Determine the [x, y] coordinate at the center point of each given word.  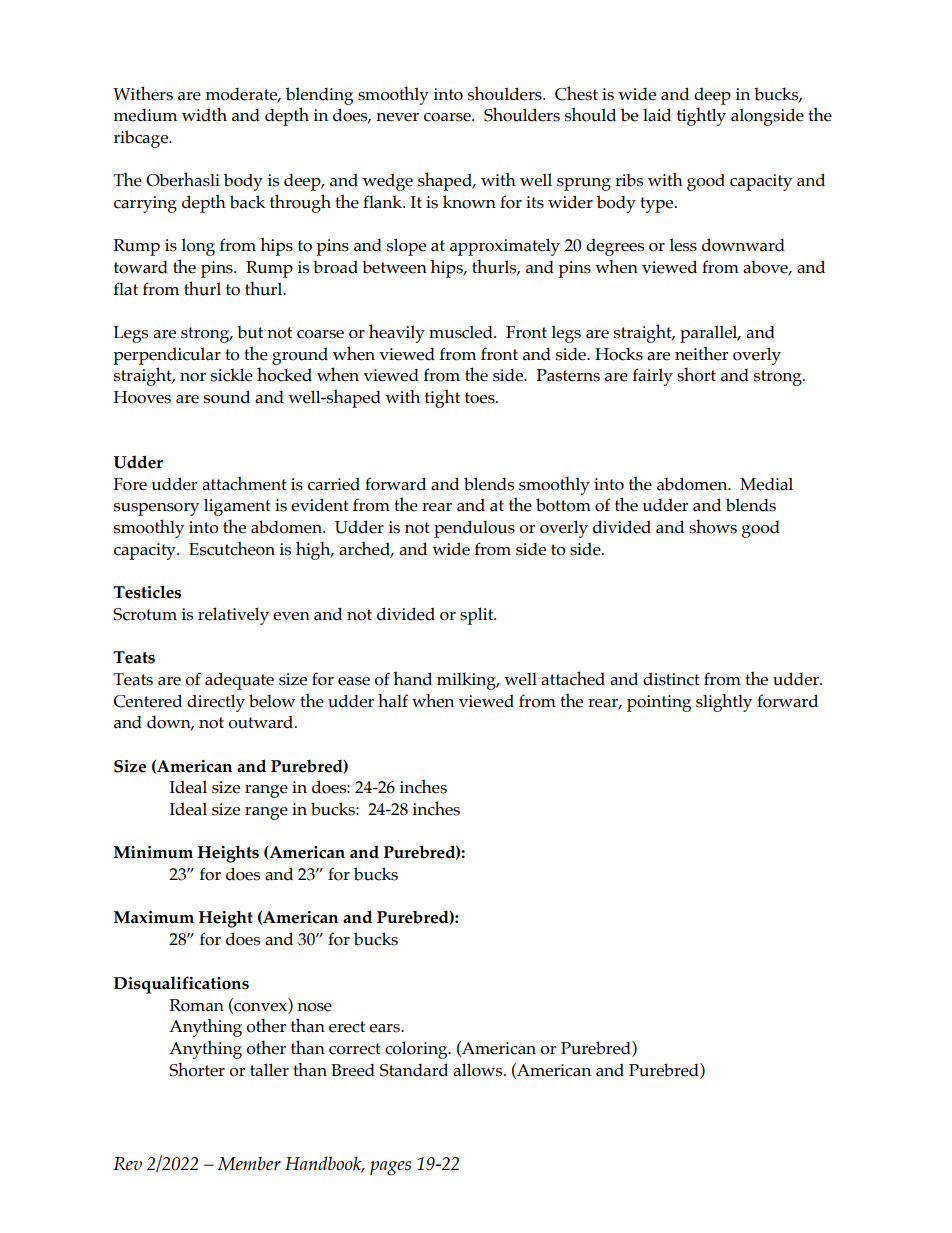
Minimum [153, 852]
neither [701, 353]
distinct [671, 679]
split [478, 616]
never [397, 117]
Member [249, 1163]
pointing [659, 703]
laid [657, 115]
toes [481, 398]
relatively [233, 616]
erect [347, 1027]
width [204, 114]
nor [193, 377]
